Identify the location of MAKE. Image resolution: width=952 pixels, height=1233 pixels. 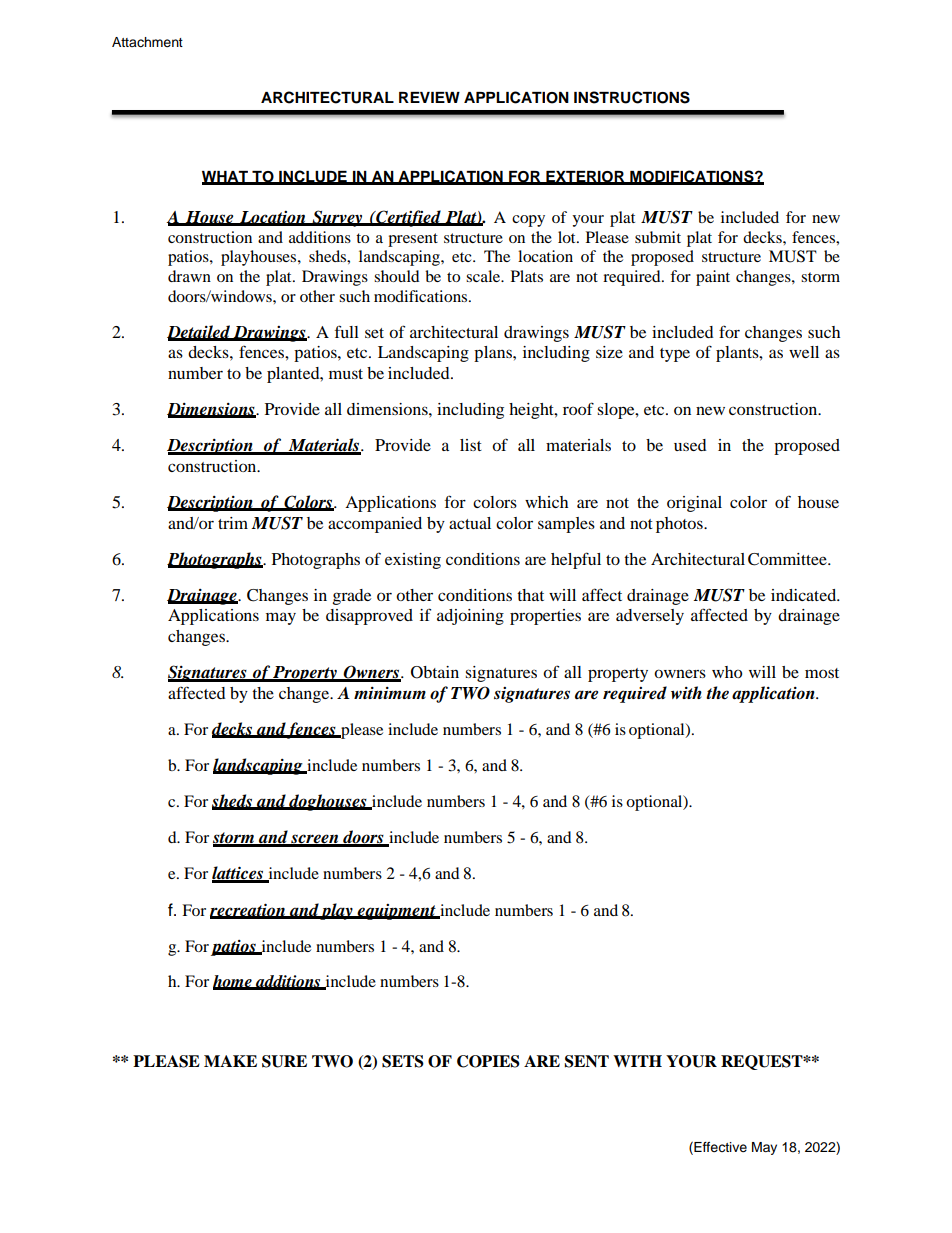
(230, 1061).
